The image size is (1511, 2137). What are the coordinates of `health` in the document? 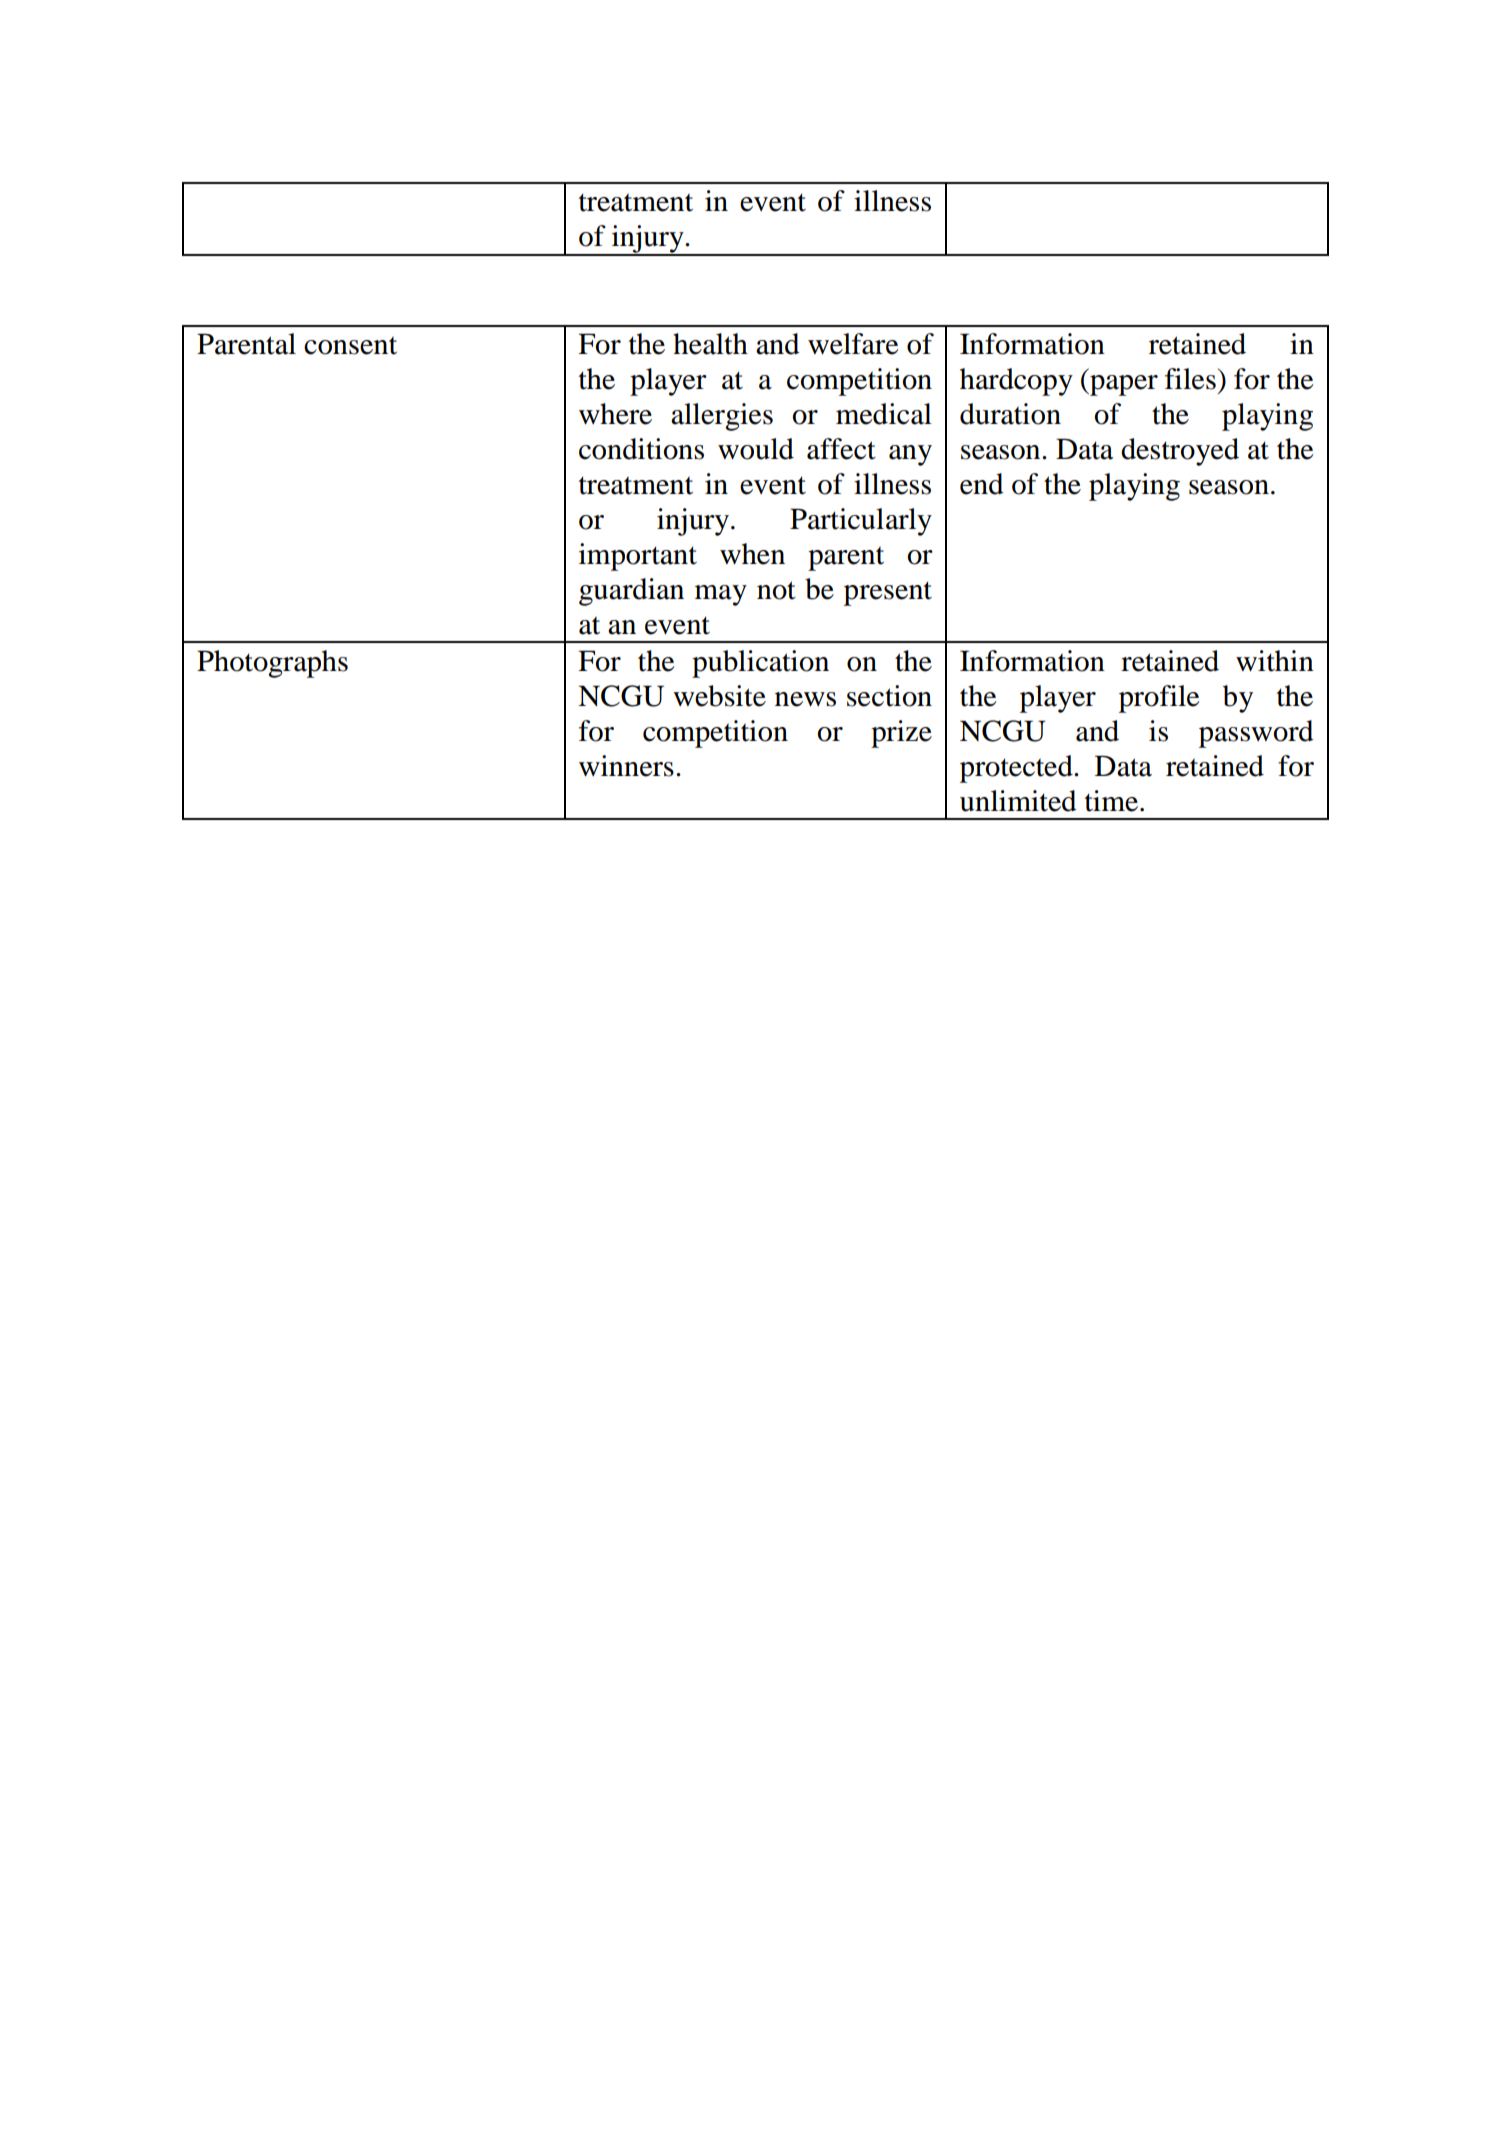 It's located at (710, 344).
